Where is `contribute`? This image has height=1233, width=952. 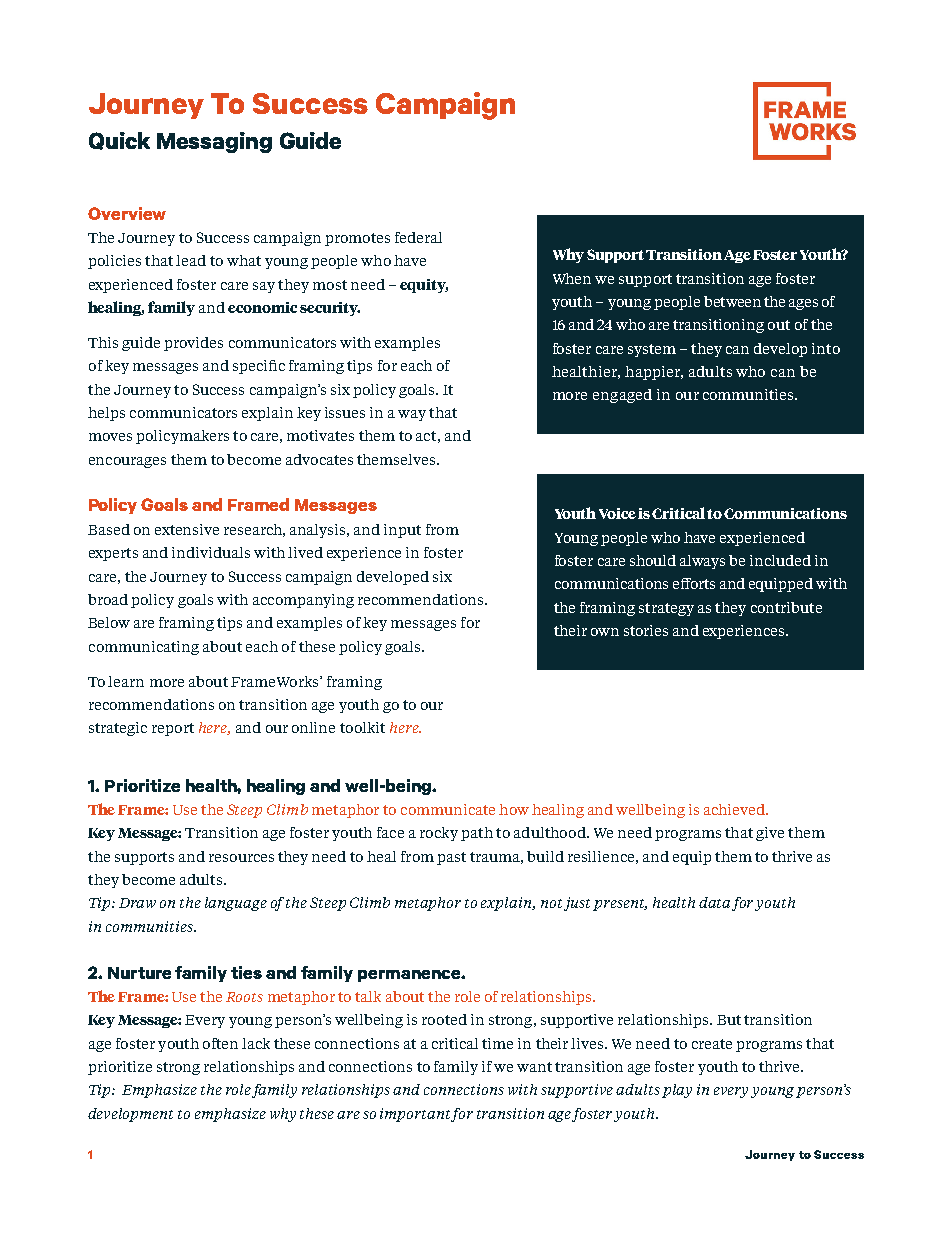 contribute is located at coordinates (786, 607).
